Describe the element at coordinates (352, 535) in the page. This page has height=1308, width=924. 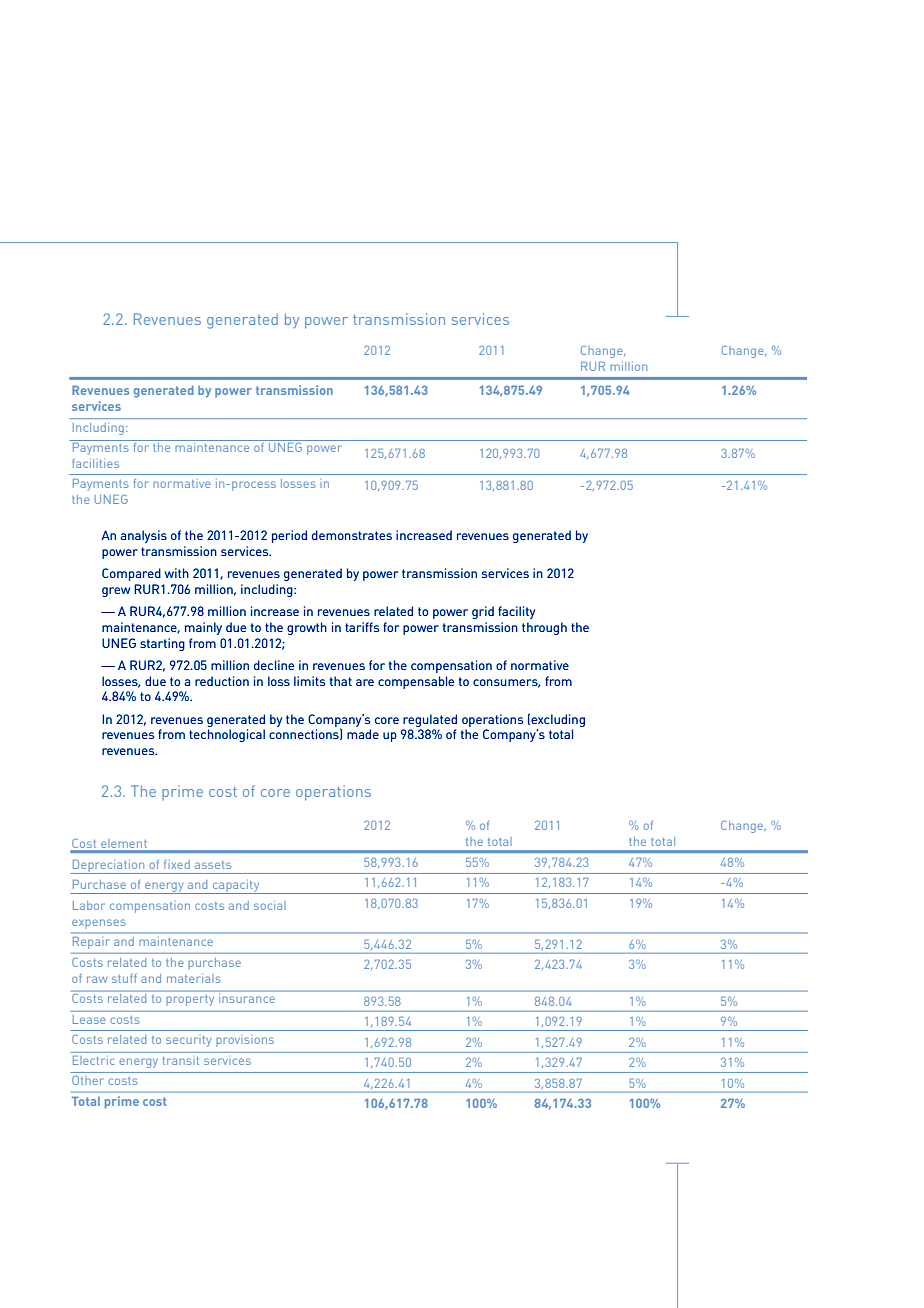
I see `demonstrates` at that location.
